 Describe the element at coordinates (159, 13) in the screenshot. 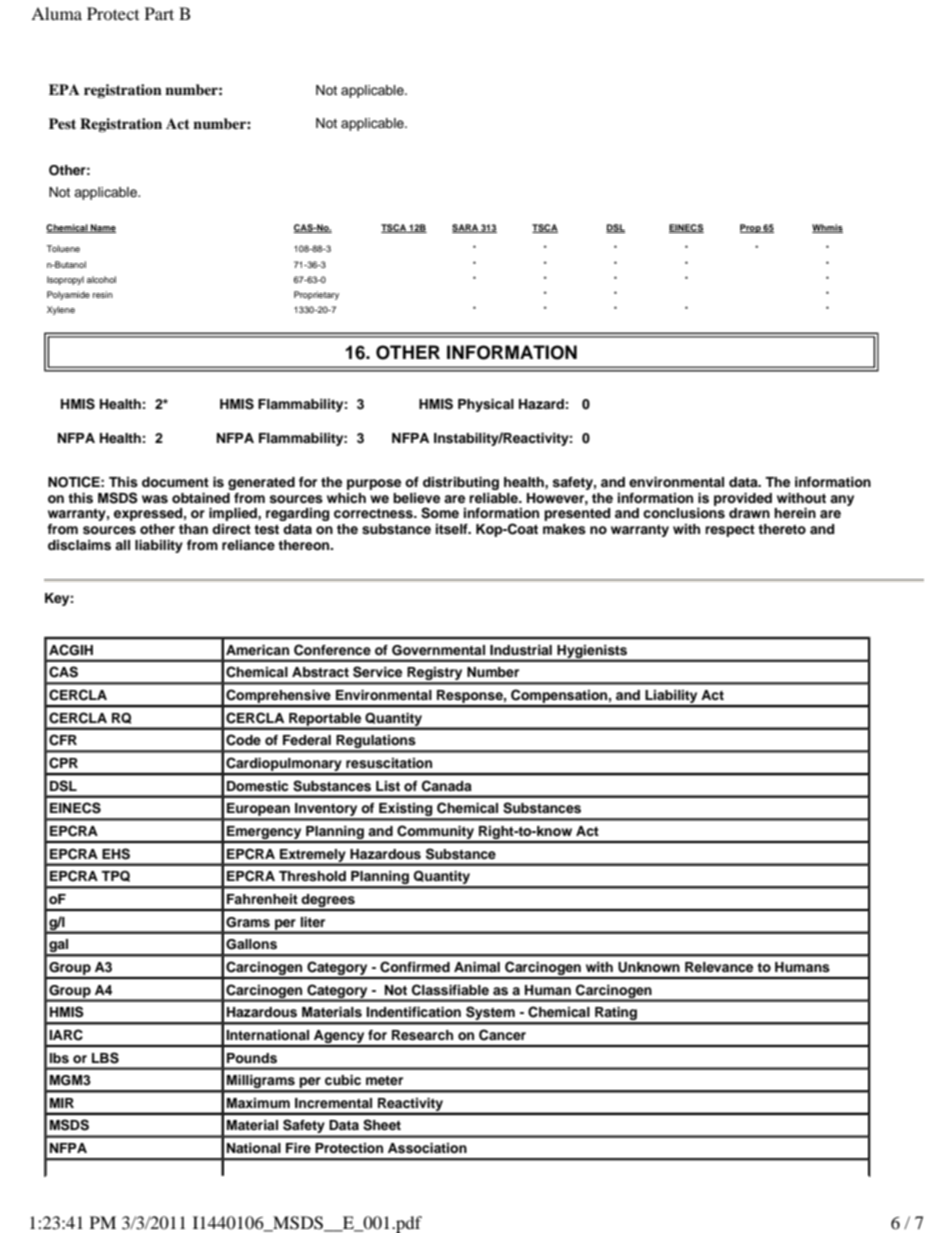

I see `Part` at that location.
